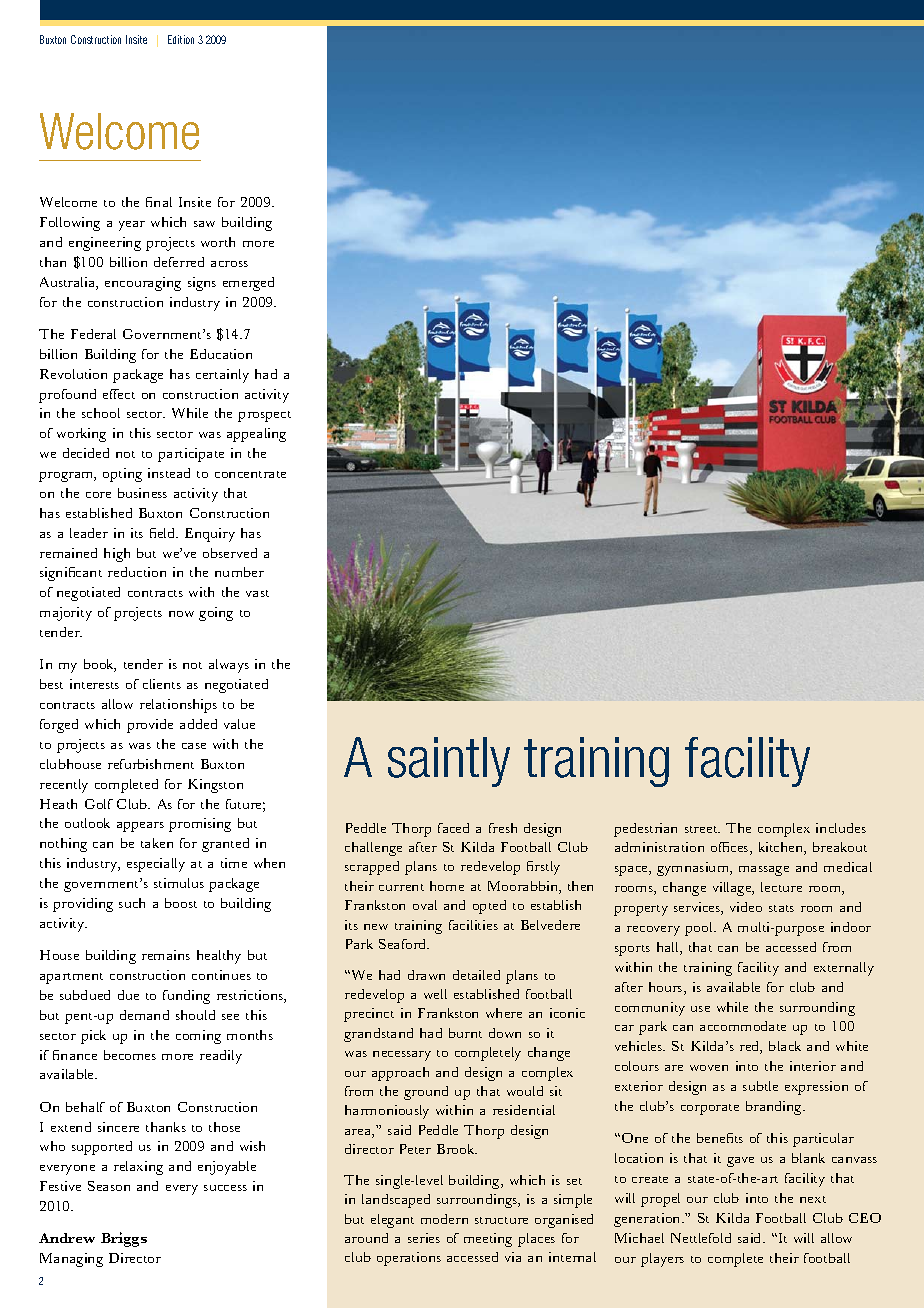 This screenshot has width=924, height=1308. Describe the element at coordinates (264, 416) in the screenshot. I see `prospect` at that location.
